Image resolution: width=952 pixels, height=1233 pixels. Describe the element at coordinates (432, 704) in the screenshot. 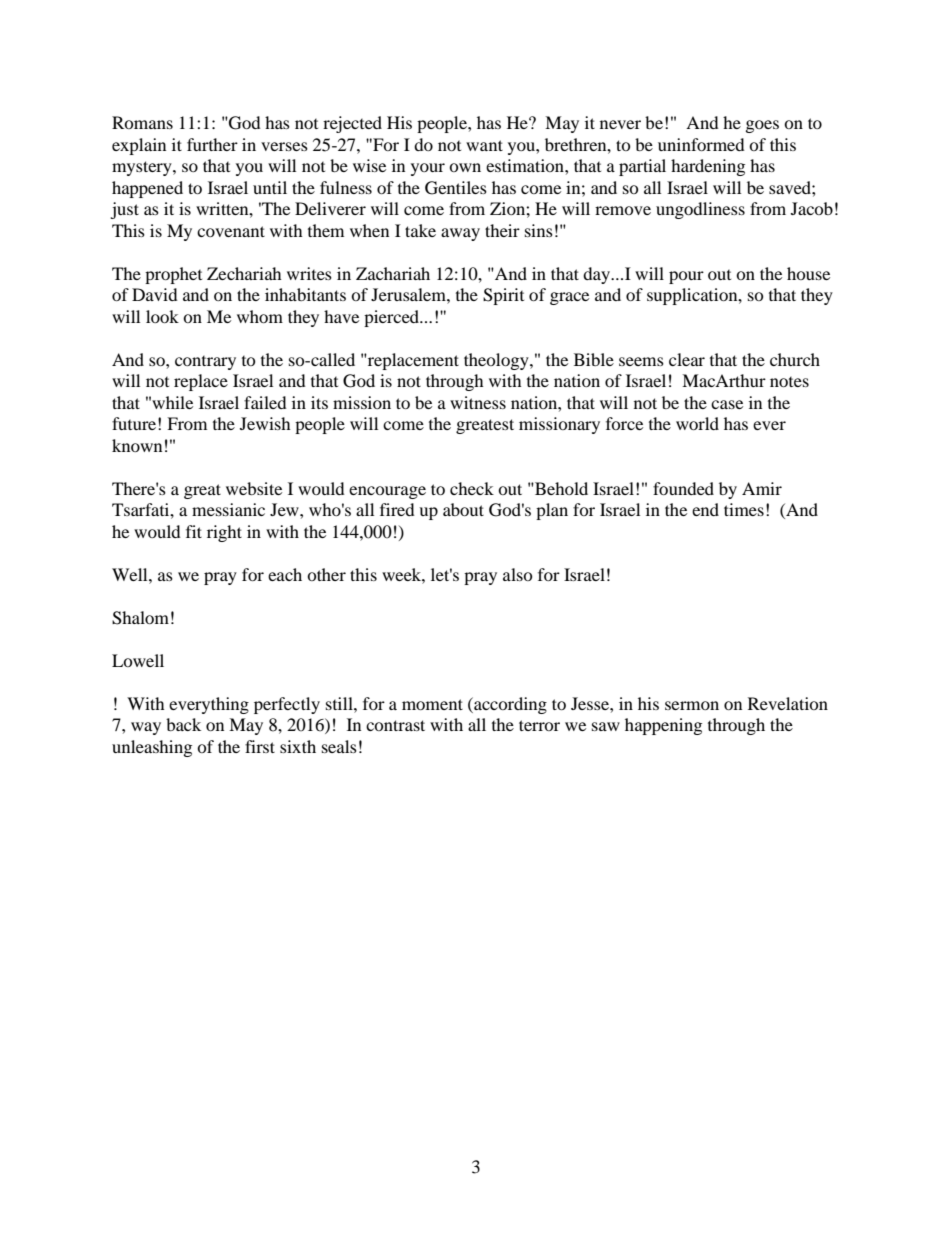

I see `moment` at that location.
